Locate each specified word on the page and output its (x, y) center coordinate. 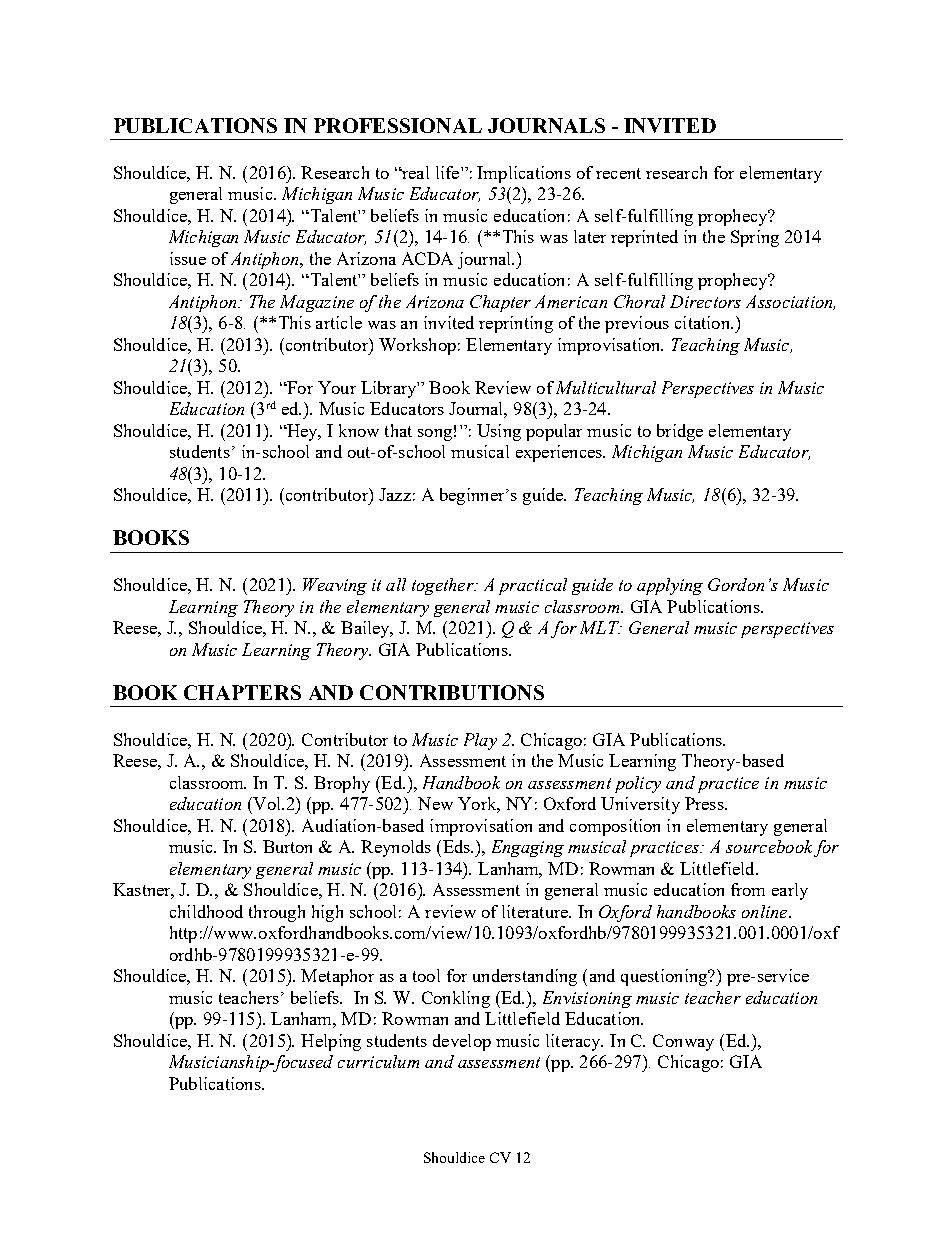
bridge (680, 432)
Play (480, 741)
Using (499, 432)
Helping (331, 1042)
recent (618, 173)
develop (462, 1042)
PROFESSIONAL (398, 125)
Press (705, 803)
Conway (683, 1042)
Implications (524, 174)
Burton (287, 846)
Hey (302, 432)
